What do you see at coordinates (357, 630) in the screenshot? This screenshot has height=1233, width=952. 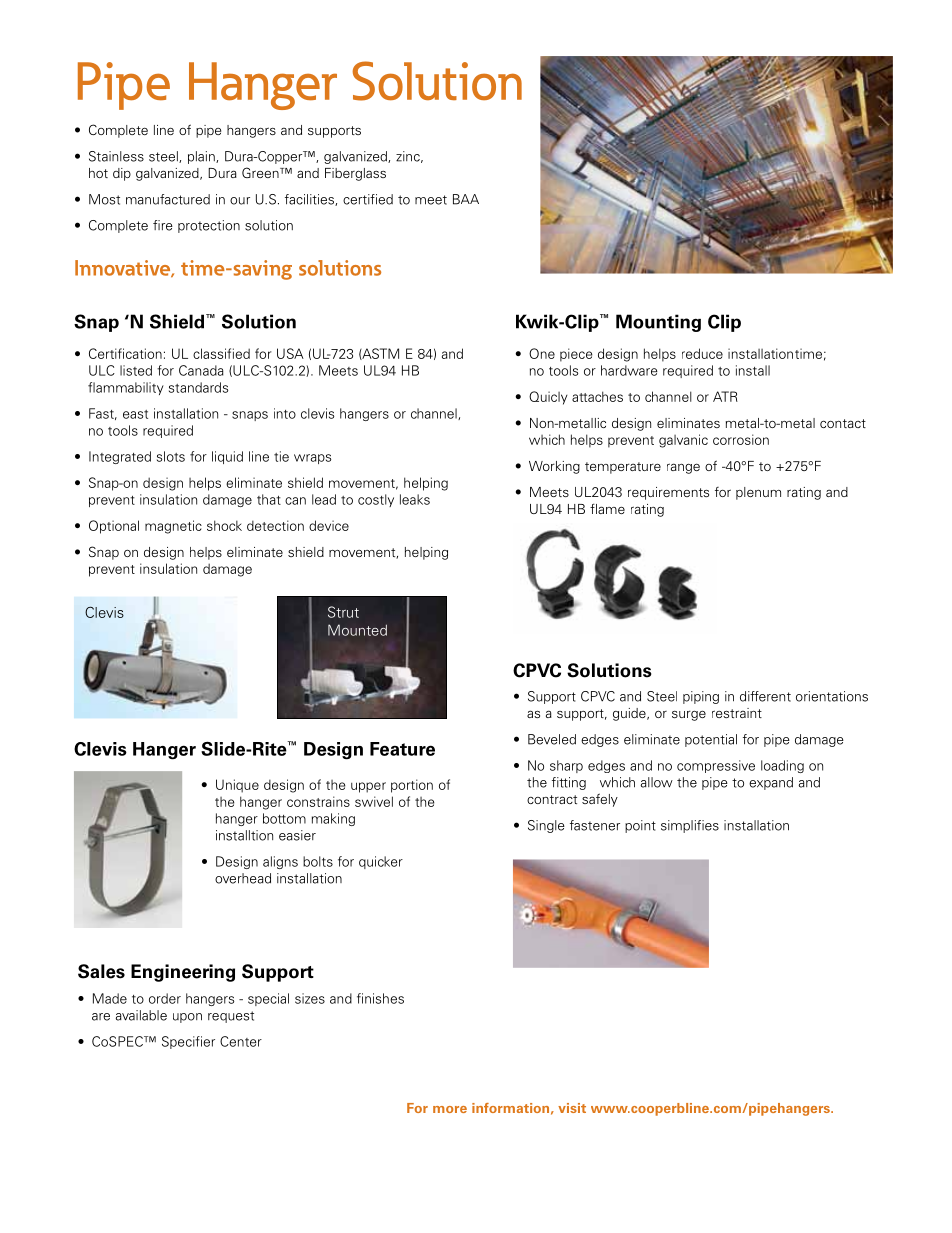 I see `Mounted` at bounding box center [357, 630].
